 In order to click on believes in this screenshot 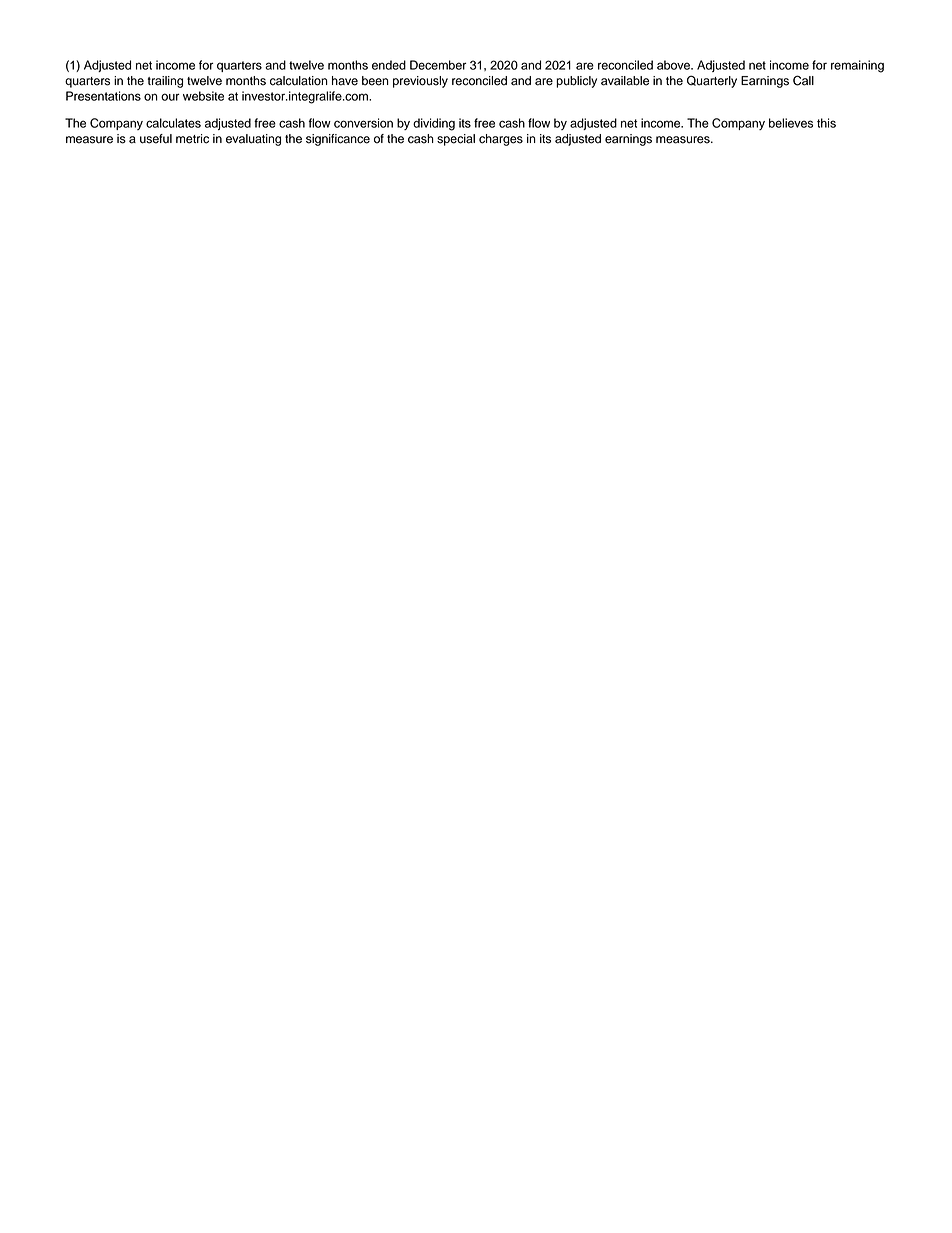, I will do `click(791, 123)`.
